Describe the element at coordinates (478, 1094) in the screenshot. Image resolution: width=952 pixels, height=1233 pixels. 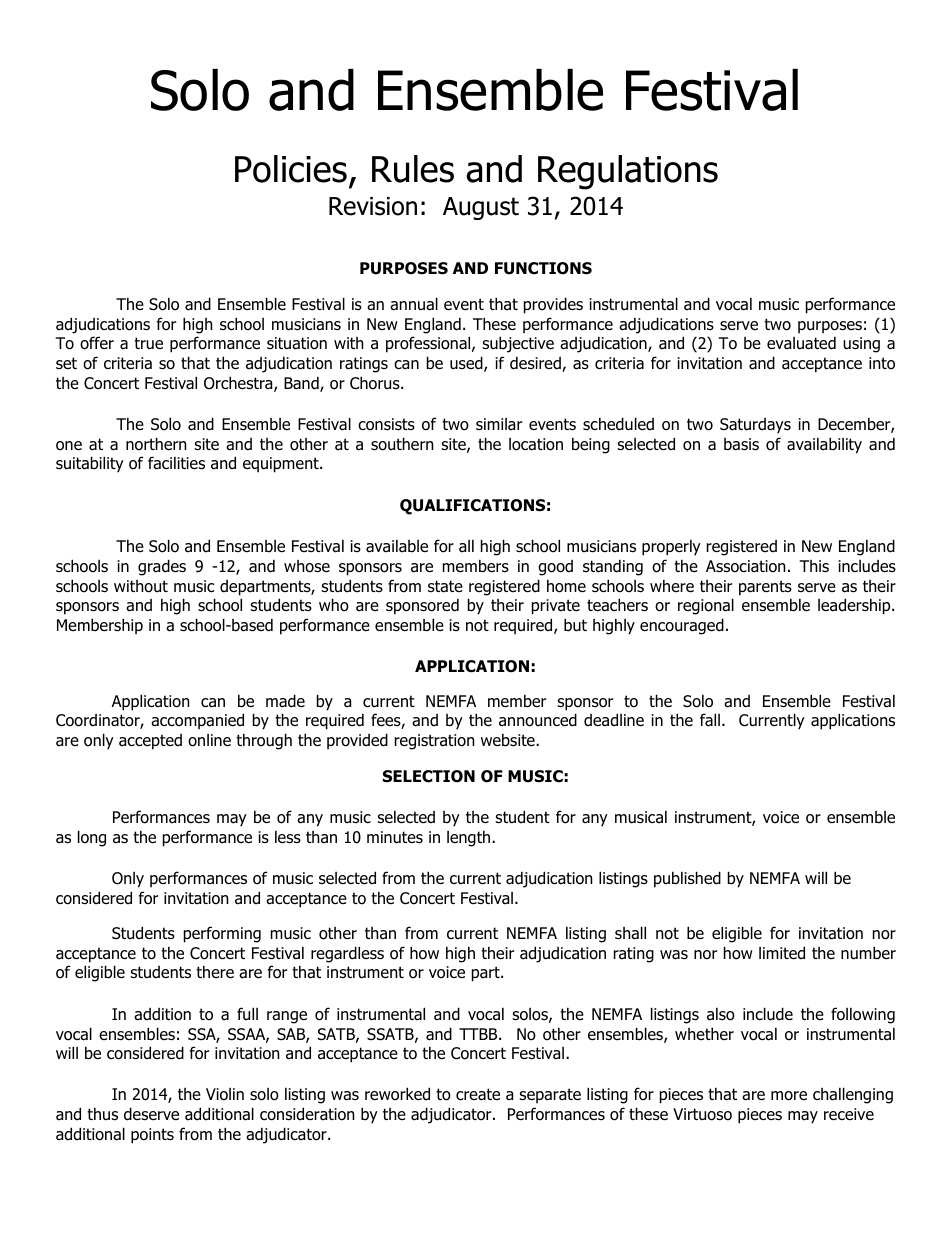
I see `create` at that location.
